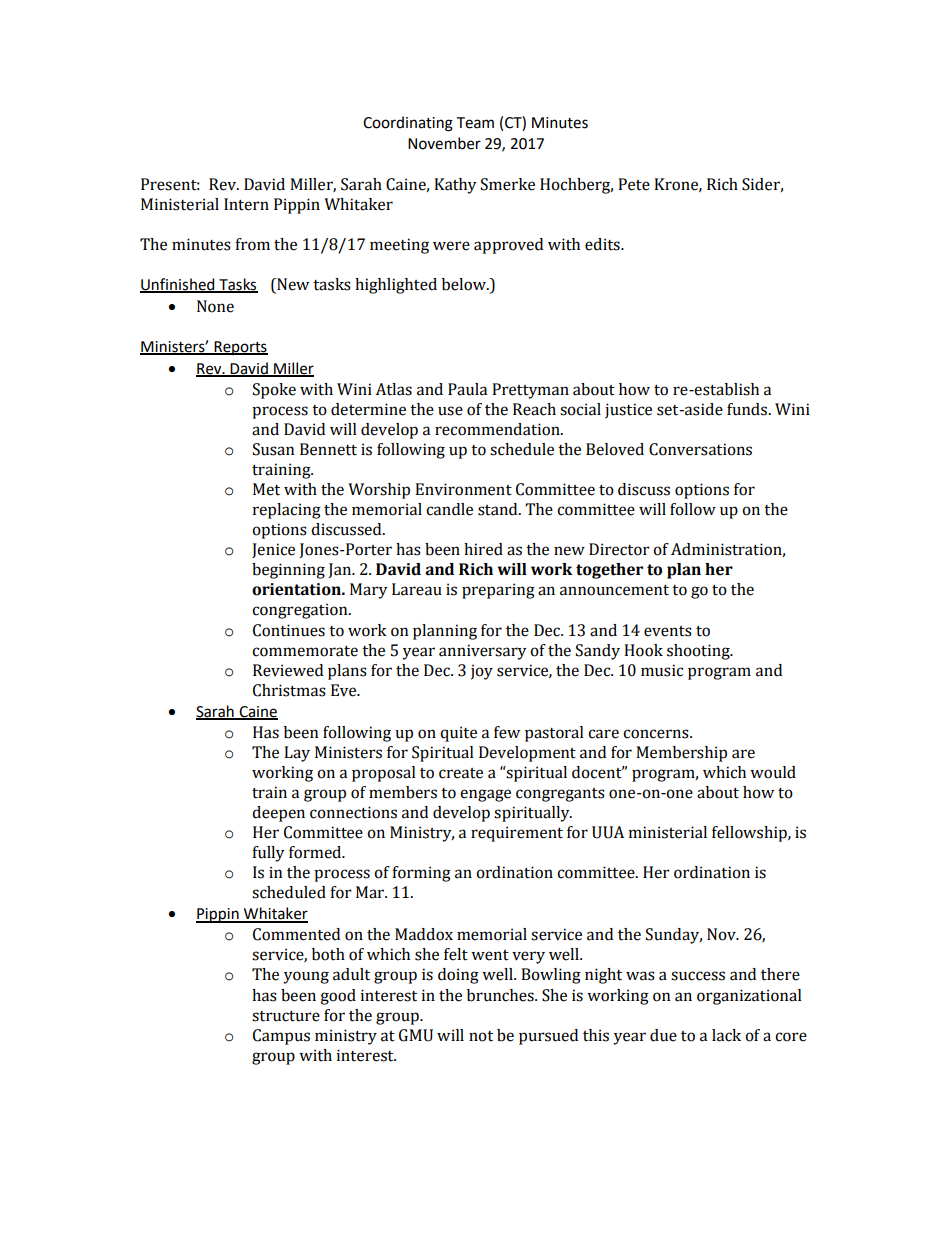  Describe the element at coordinates (634, 184) in the image. I see `Pete` at that location.
